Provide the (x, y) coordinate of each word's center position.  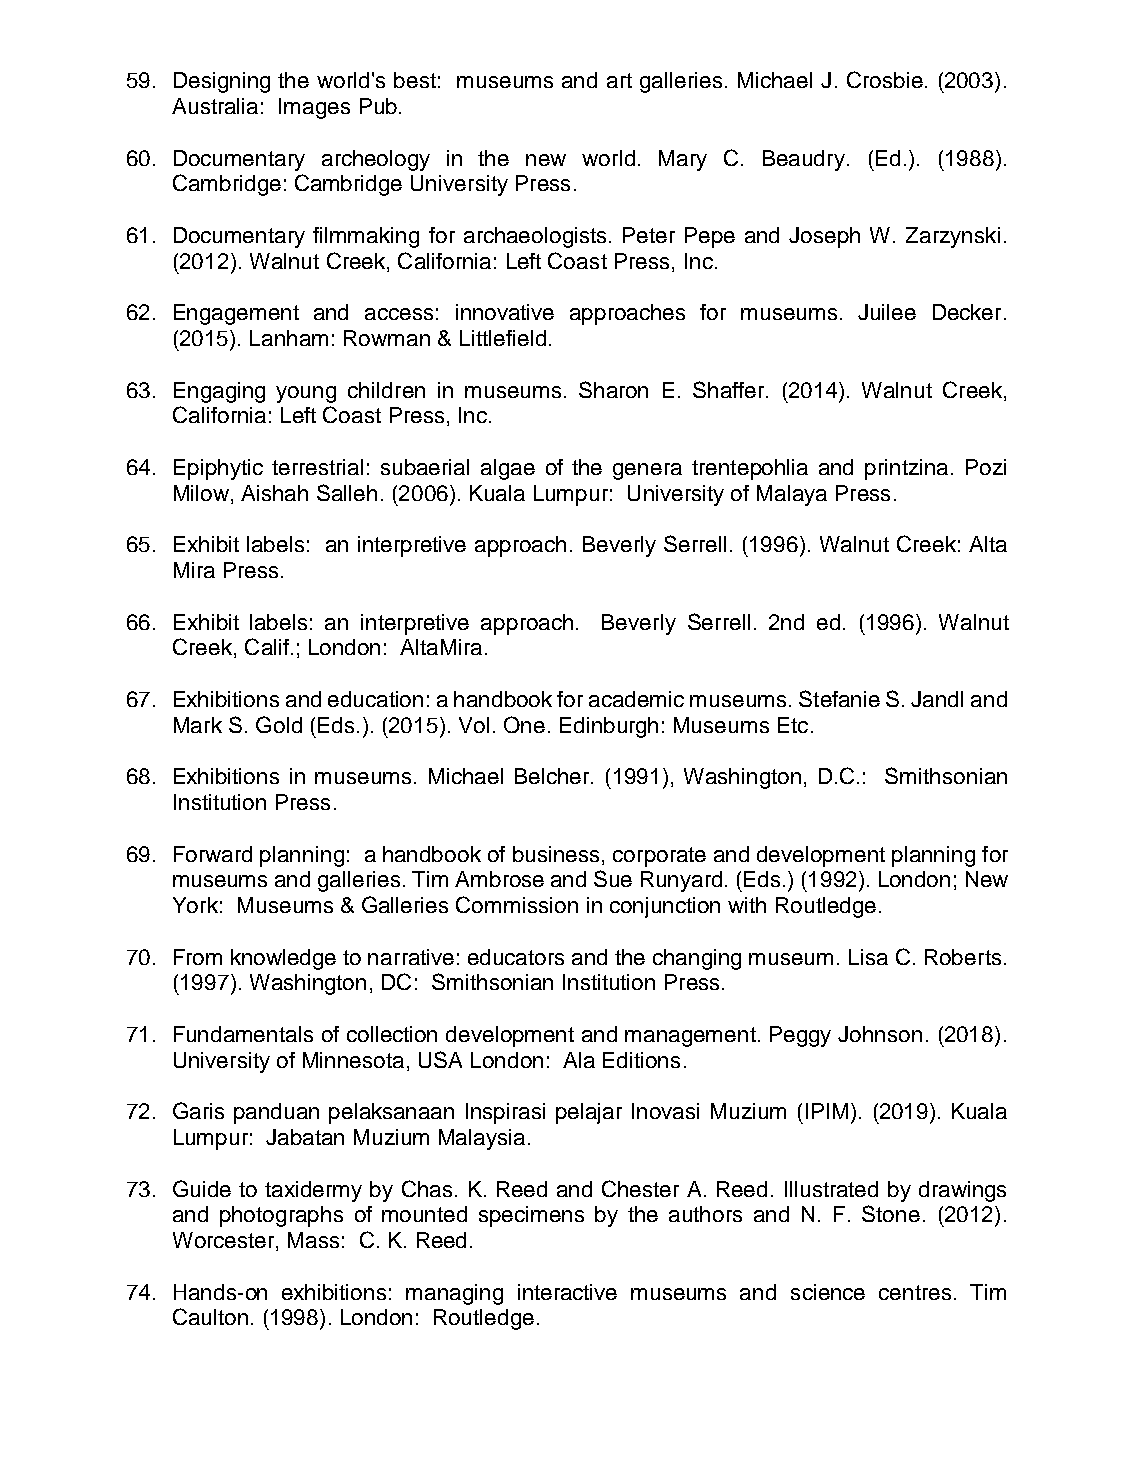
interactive (567, 1292)
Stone (891, 1213)
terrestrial (317, 467)
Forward (213, 854)
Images (314, 108)
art (619, 80)
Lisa (868, 957)
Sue (613, 878)
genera (647, 471)
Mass (313, 1240)
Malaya (792, 495)
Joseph (824, 237)
